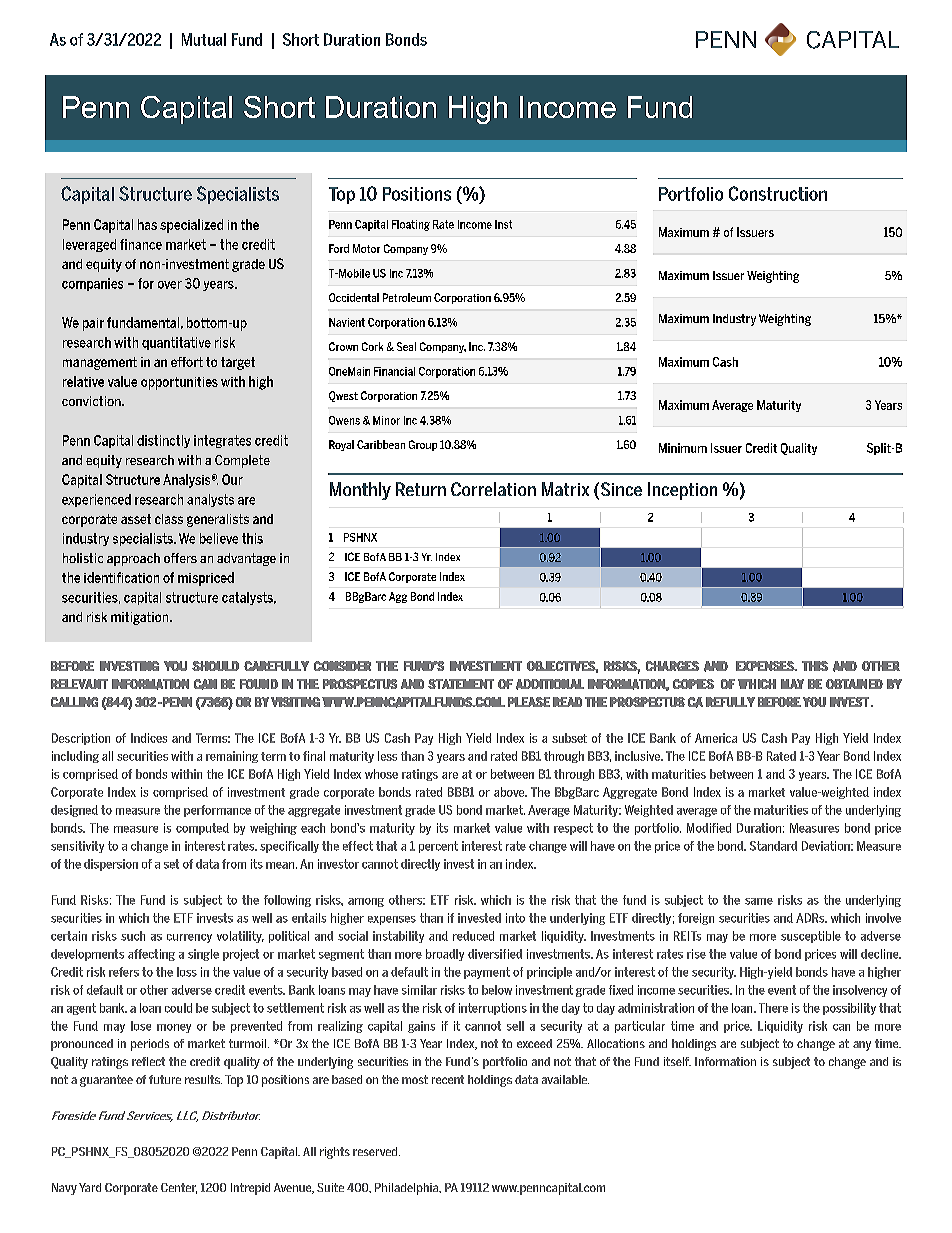 The image size is (952, 1233). What do you see at coordinates (411, 225) in the screenshot?
I see `Floating` at bounding box center [411, 225].
